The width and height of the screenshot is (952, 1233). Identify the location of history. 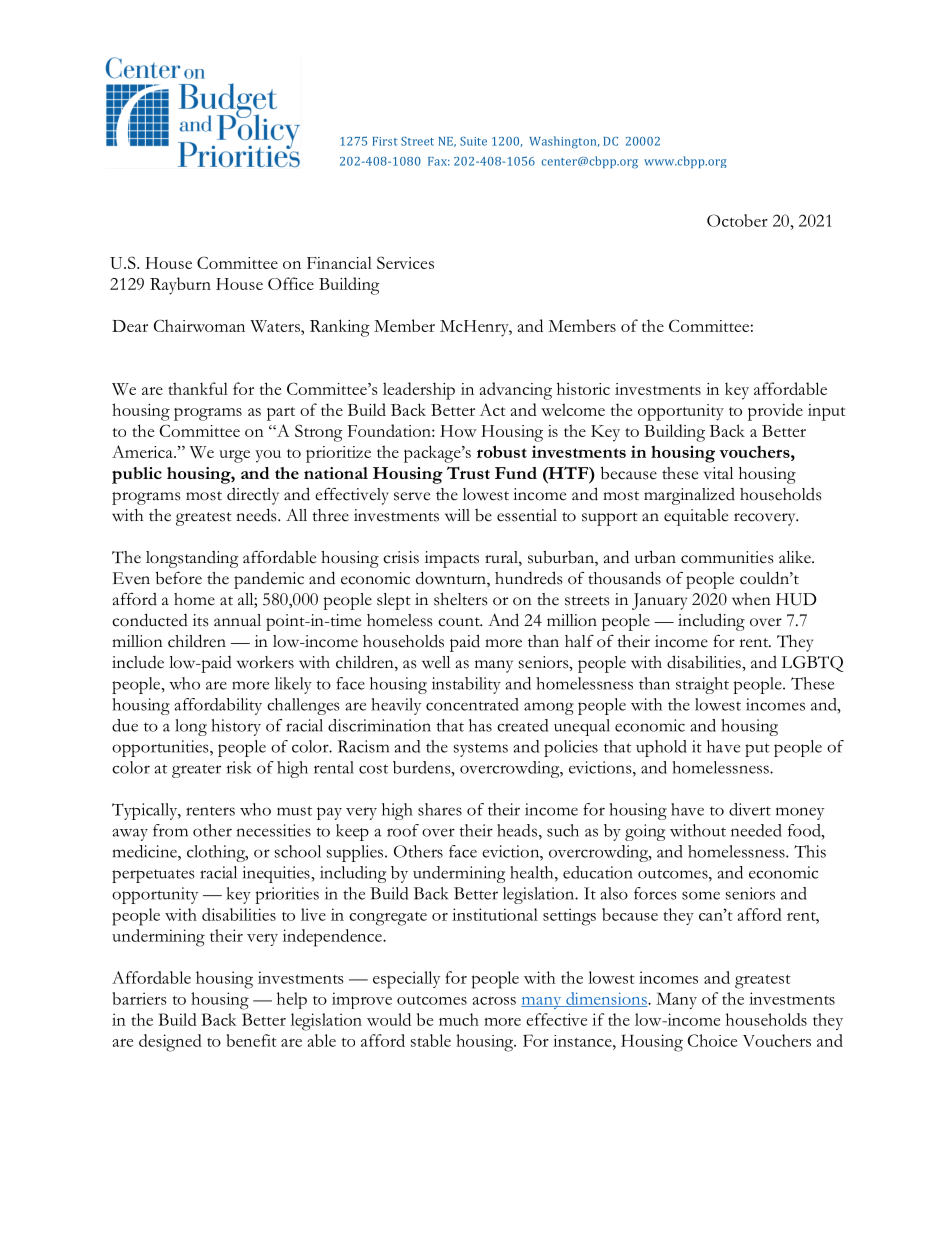
(236, 727).
